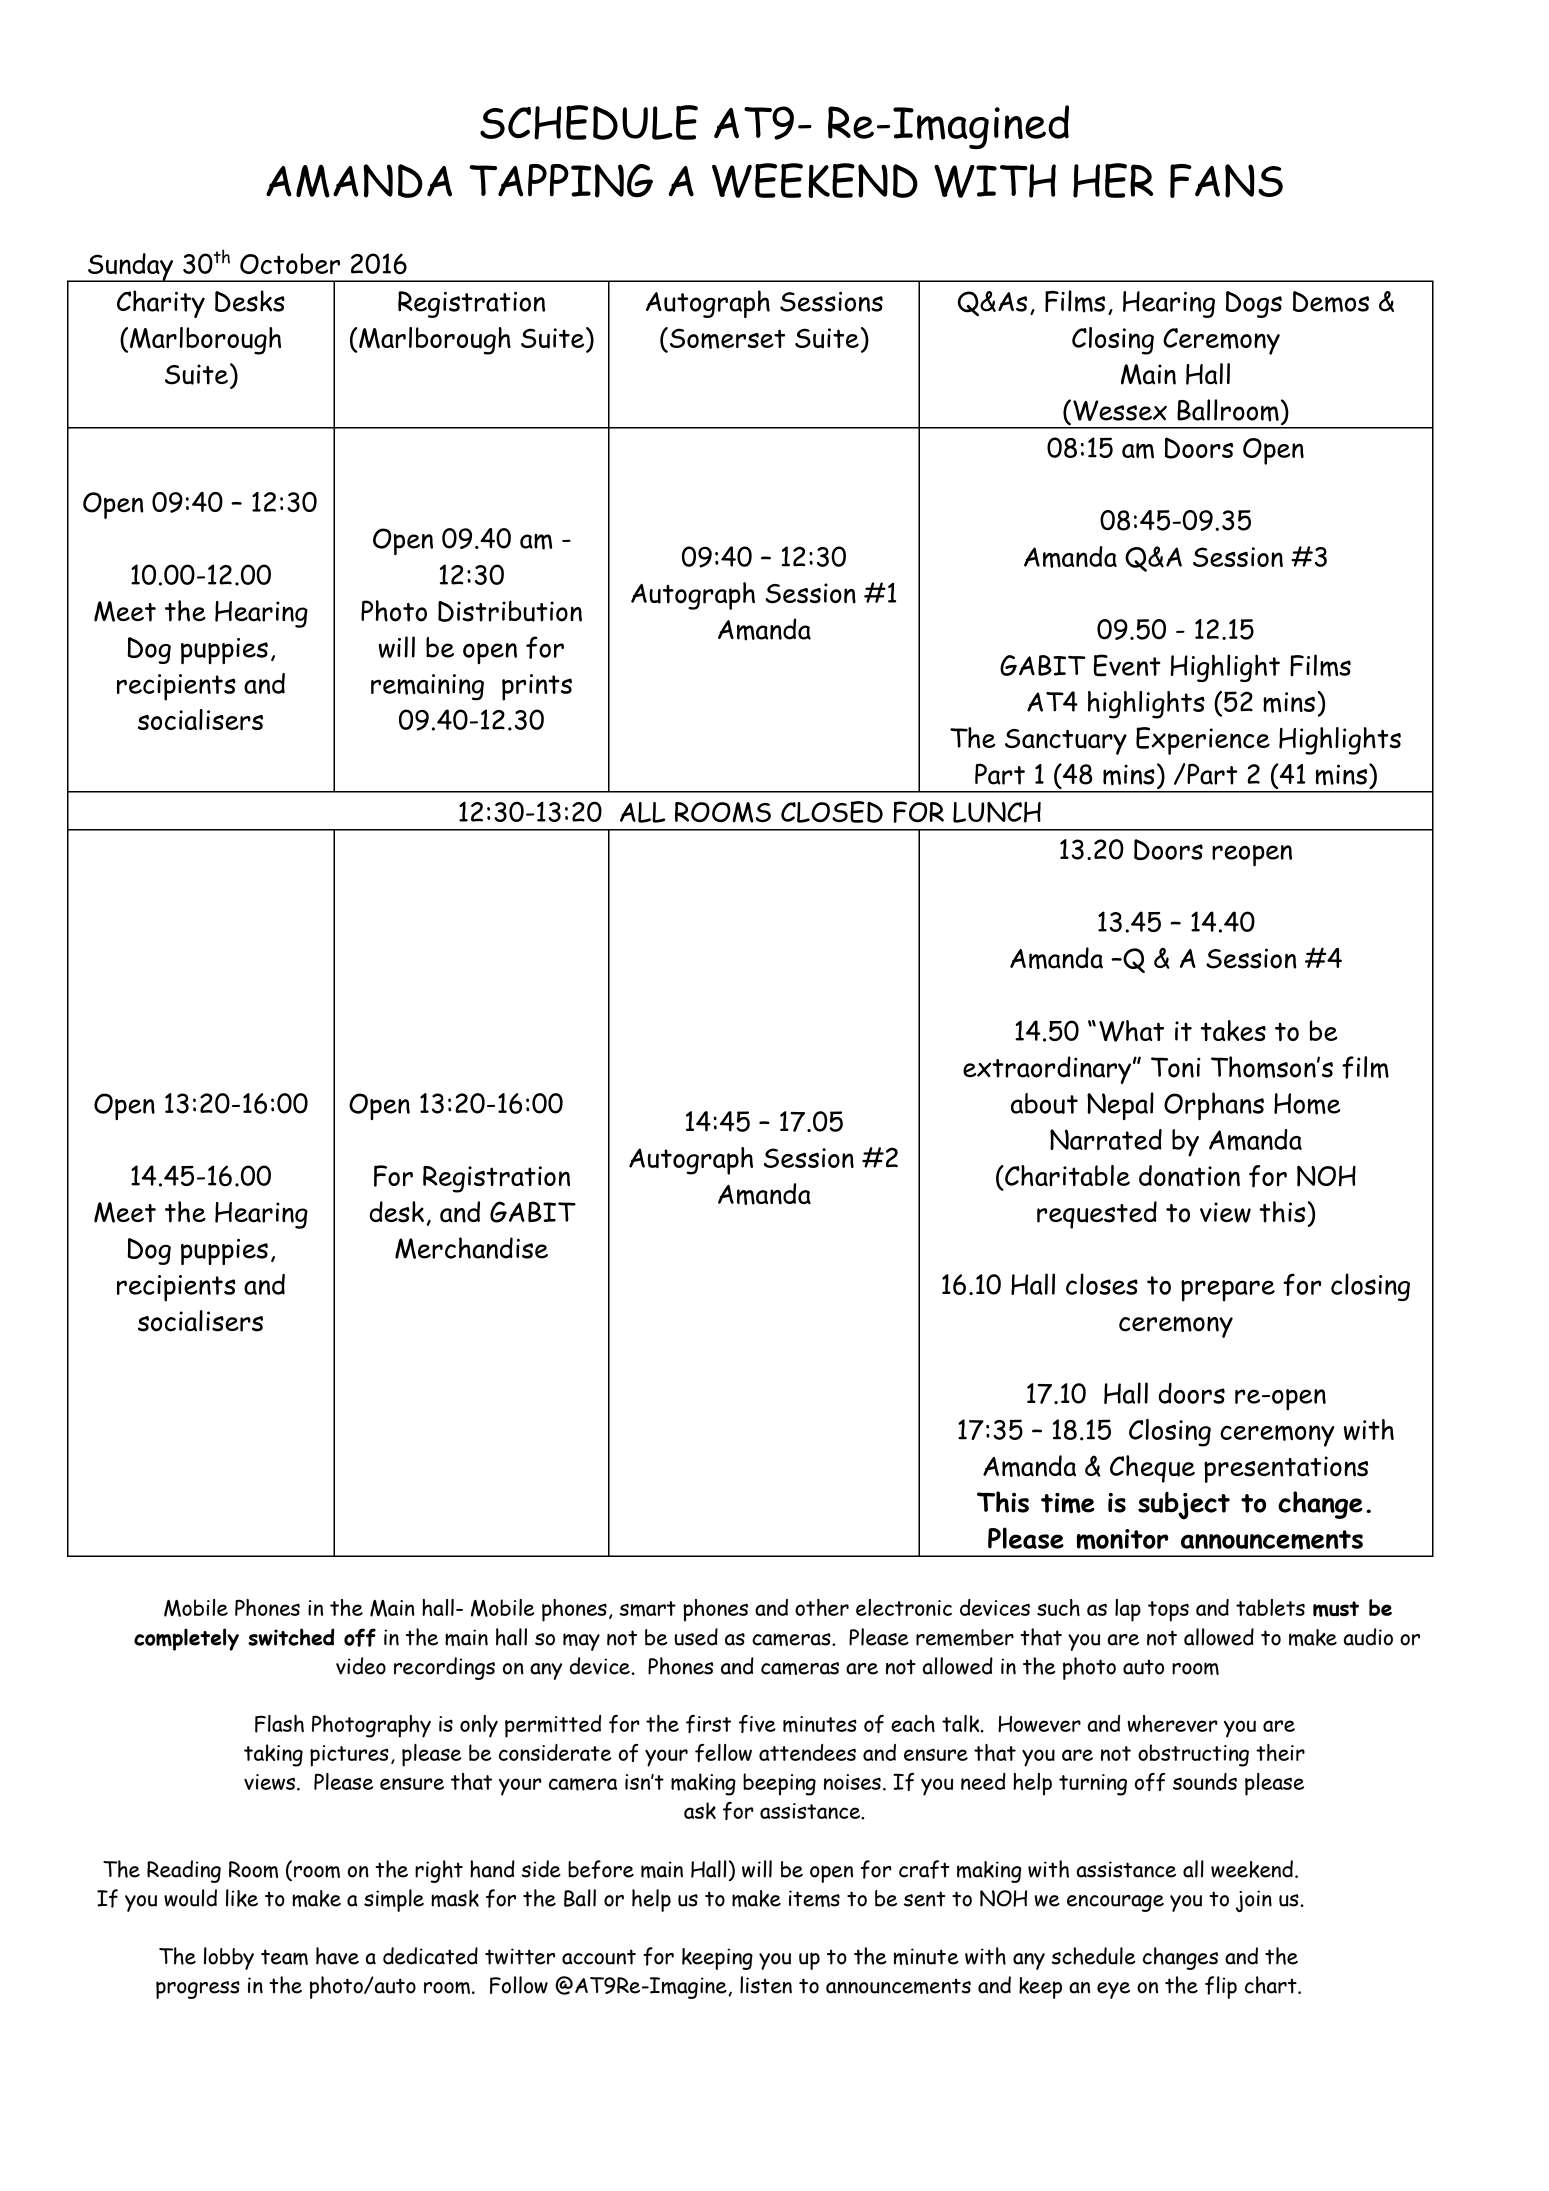 The width and height of the page is (1549, 2191). I want to click on switched, so click(291, 1637).
